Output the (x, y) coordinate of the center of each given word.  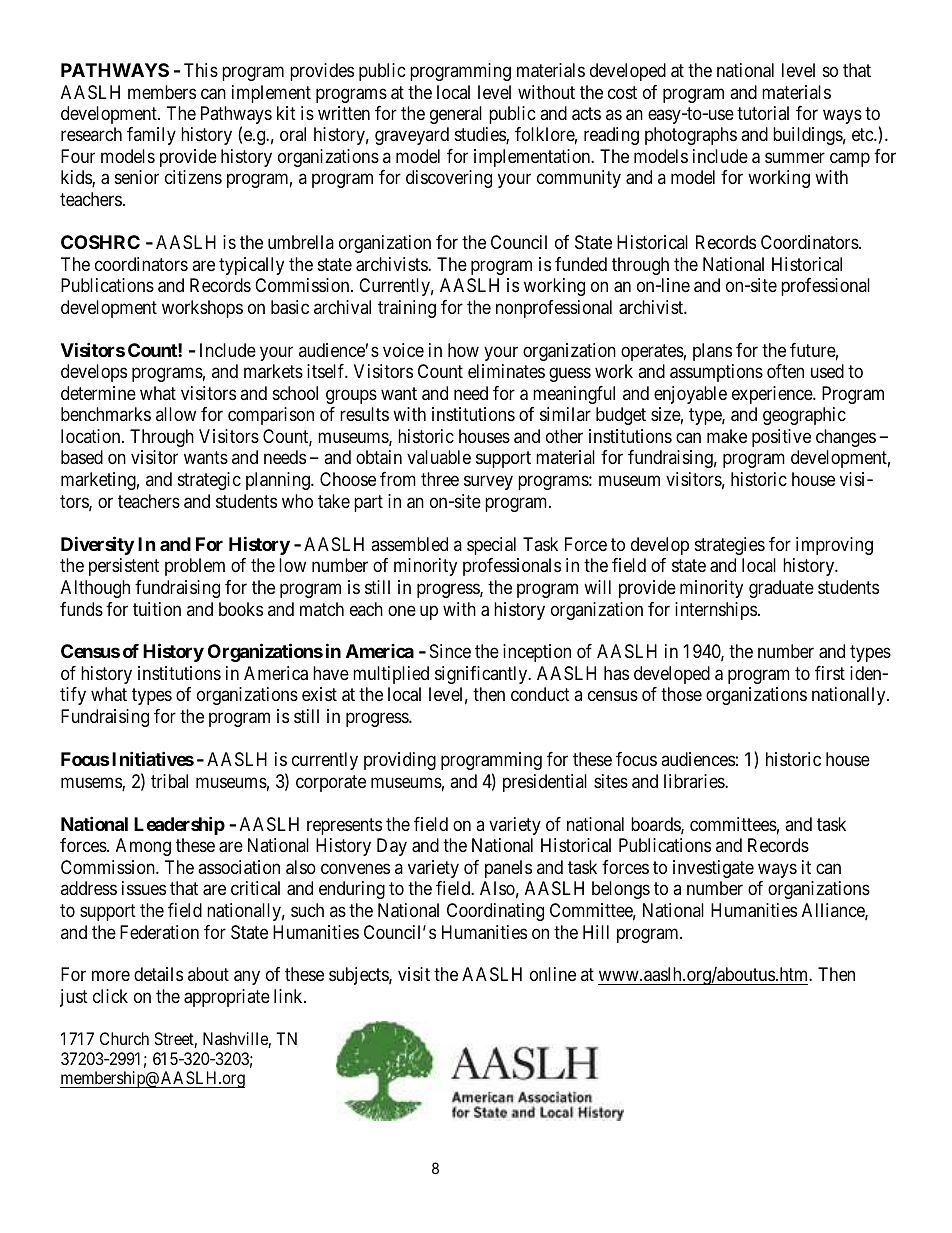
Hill (596, 932)
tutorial (763, 113)
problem (195, 567)
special (491, 546)
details (158, 974)
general (456, 115)
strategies (730, 546)
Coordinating (495, 912)
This (201, 70)
